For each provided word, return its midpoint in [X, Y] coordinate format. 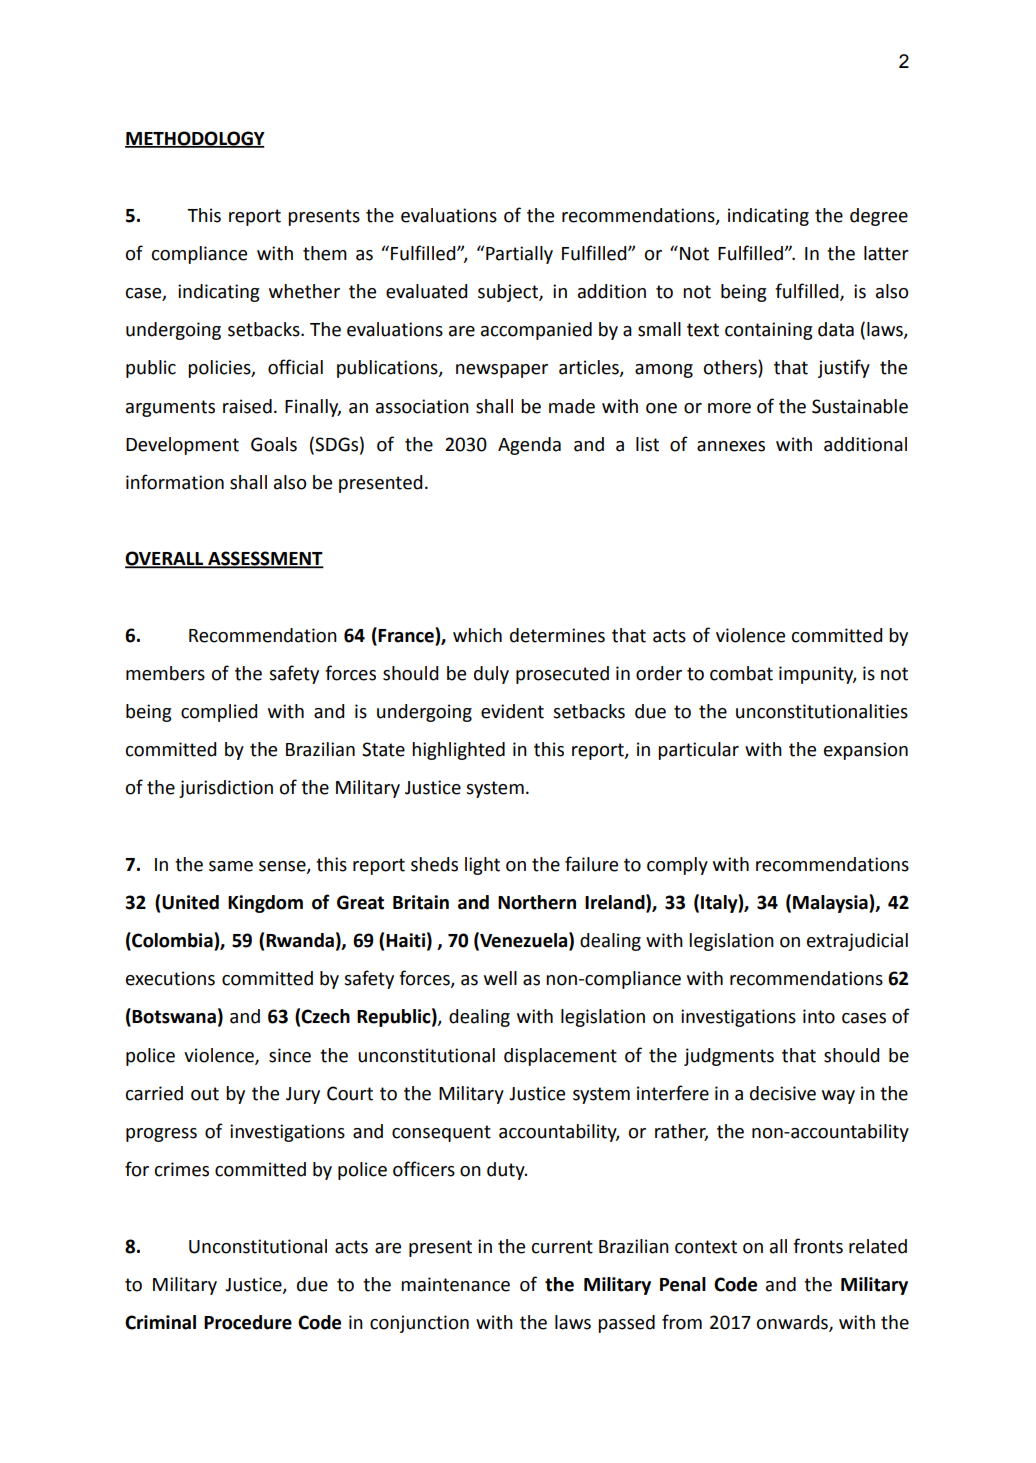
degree [879, 217]
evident [512, 711]
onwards [793, 1323]
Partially [519, 255]
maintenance [455, 1284]
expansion [866, 751]
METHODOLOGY [195, 139]
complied [219, 713]
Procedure [248, 1322]
